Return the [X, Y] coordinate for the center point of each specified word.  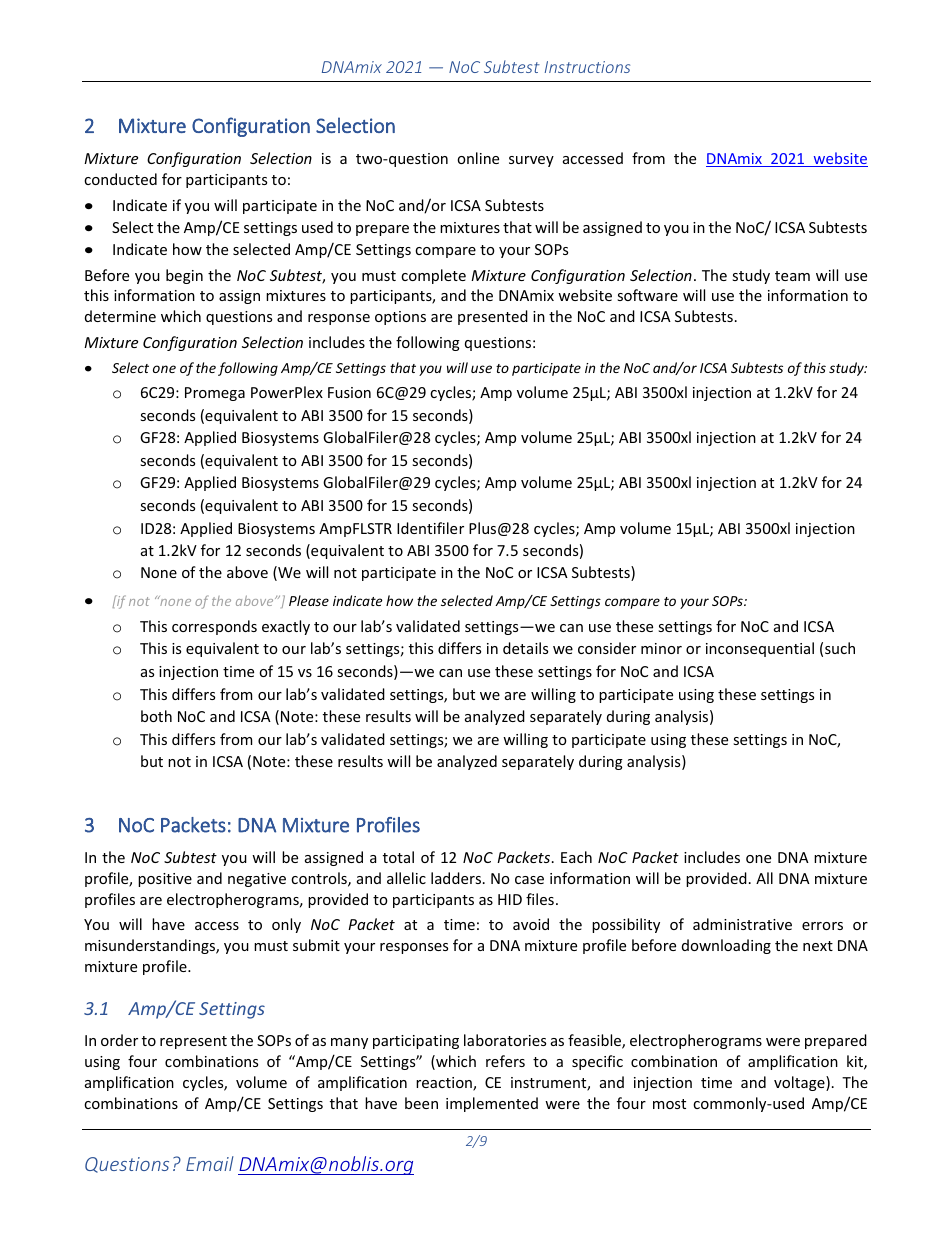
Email [210, 1163]
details [525, 648]
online [478, 158]
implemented [492, 1104]
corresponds [214, 627]
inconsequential [760, 649]
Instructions [587, 67]
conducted [120, 179]
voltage [800, 1083]
